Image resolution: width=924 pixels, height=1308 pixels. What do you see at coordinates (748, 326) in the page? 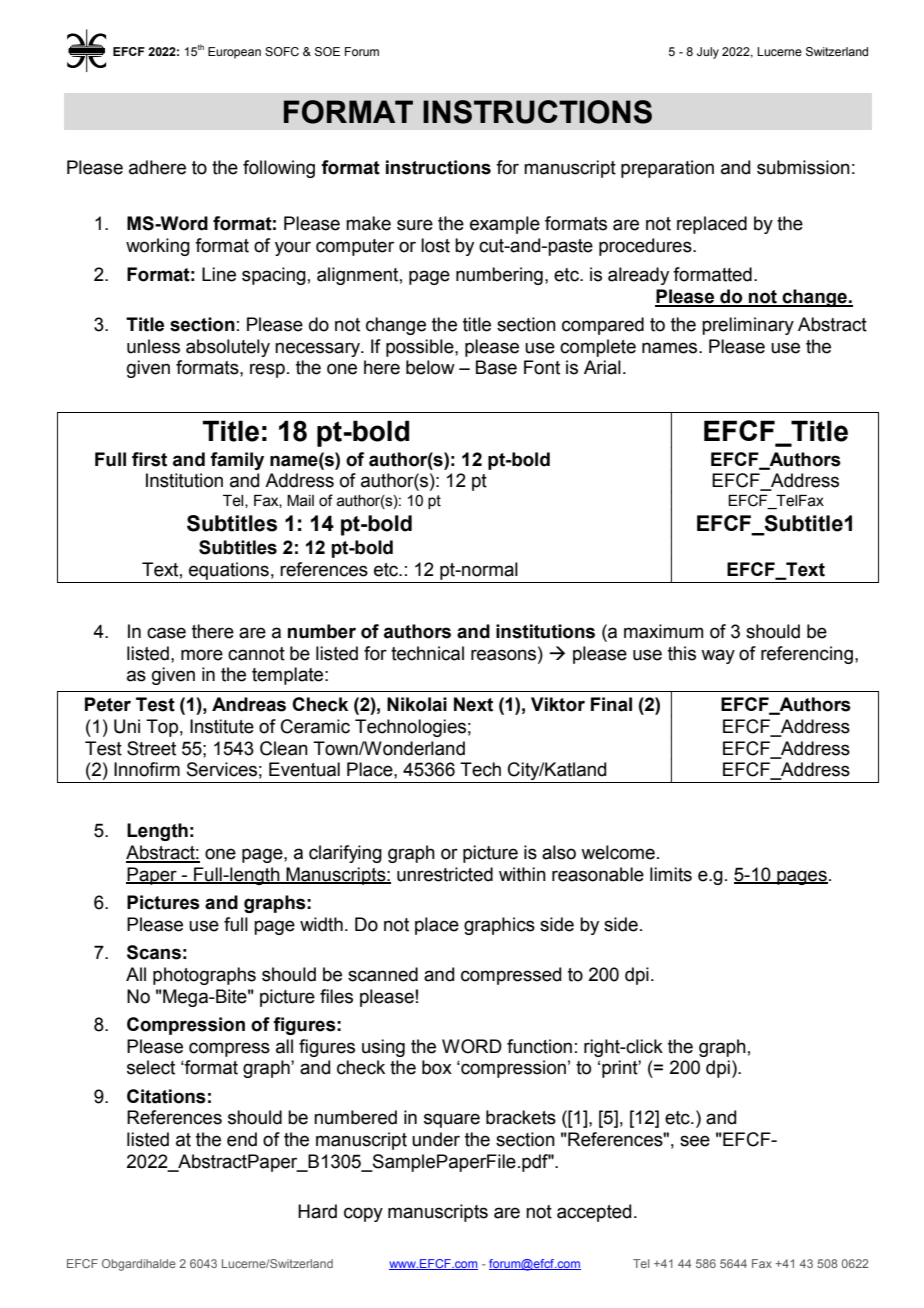
I see `preliminary` at bounding box center [748, 326].
